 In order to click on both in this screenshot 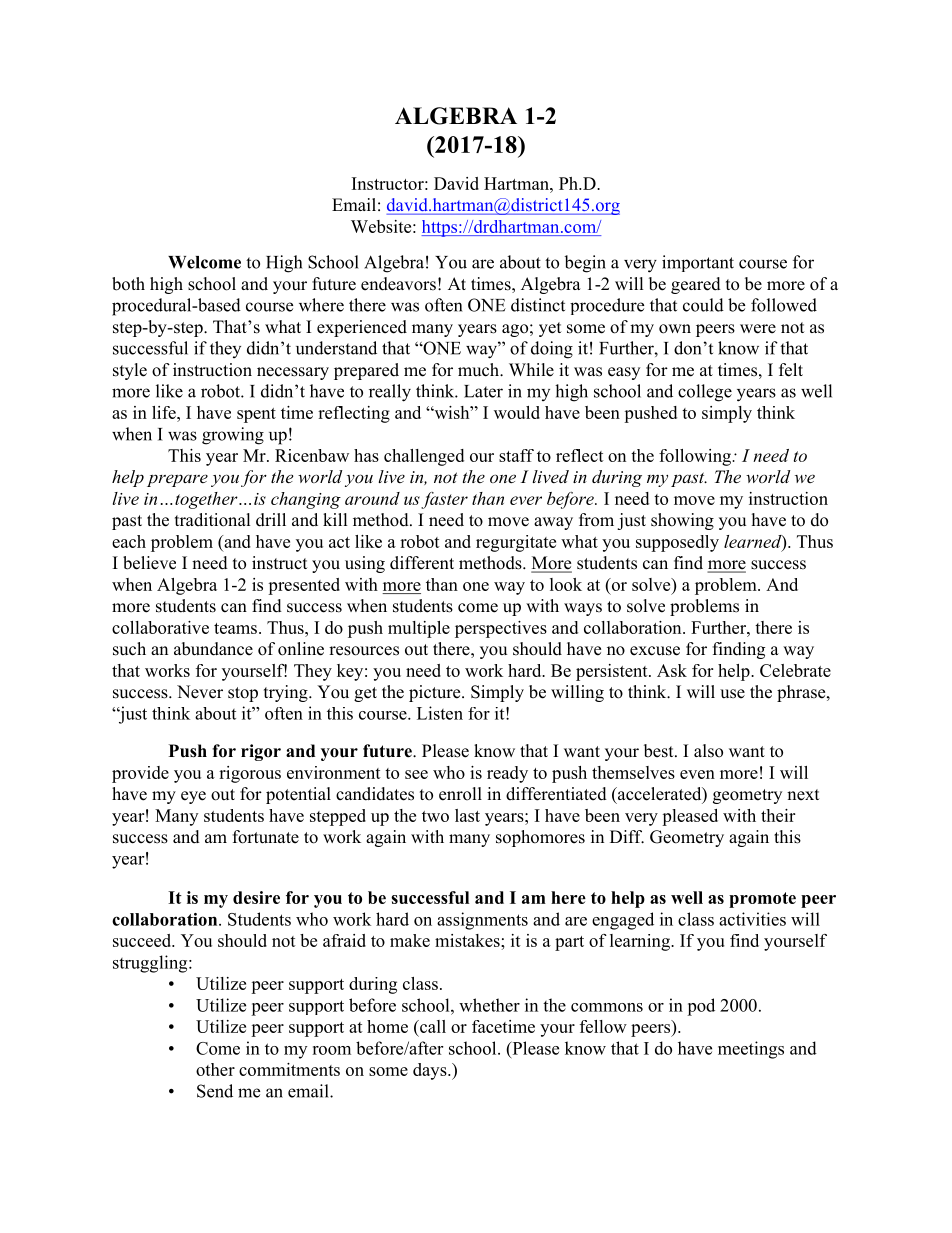, I will do `click(128, 284)`.
